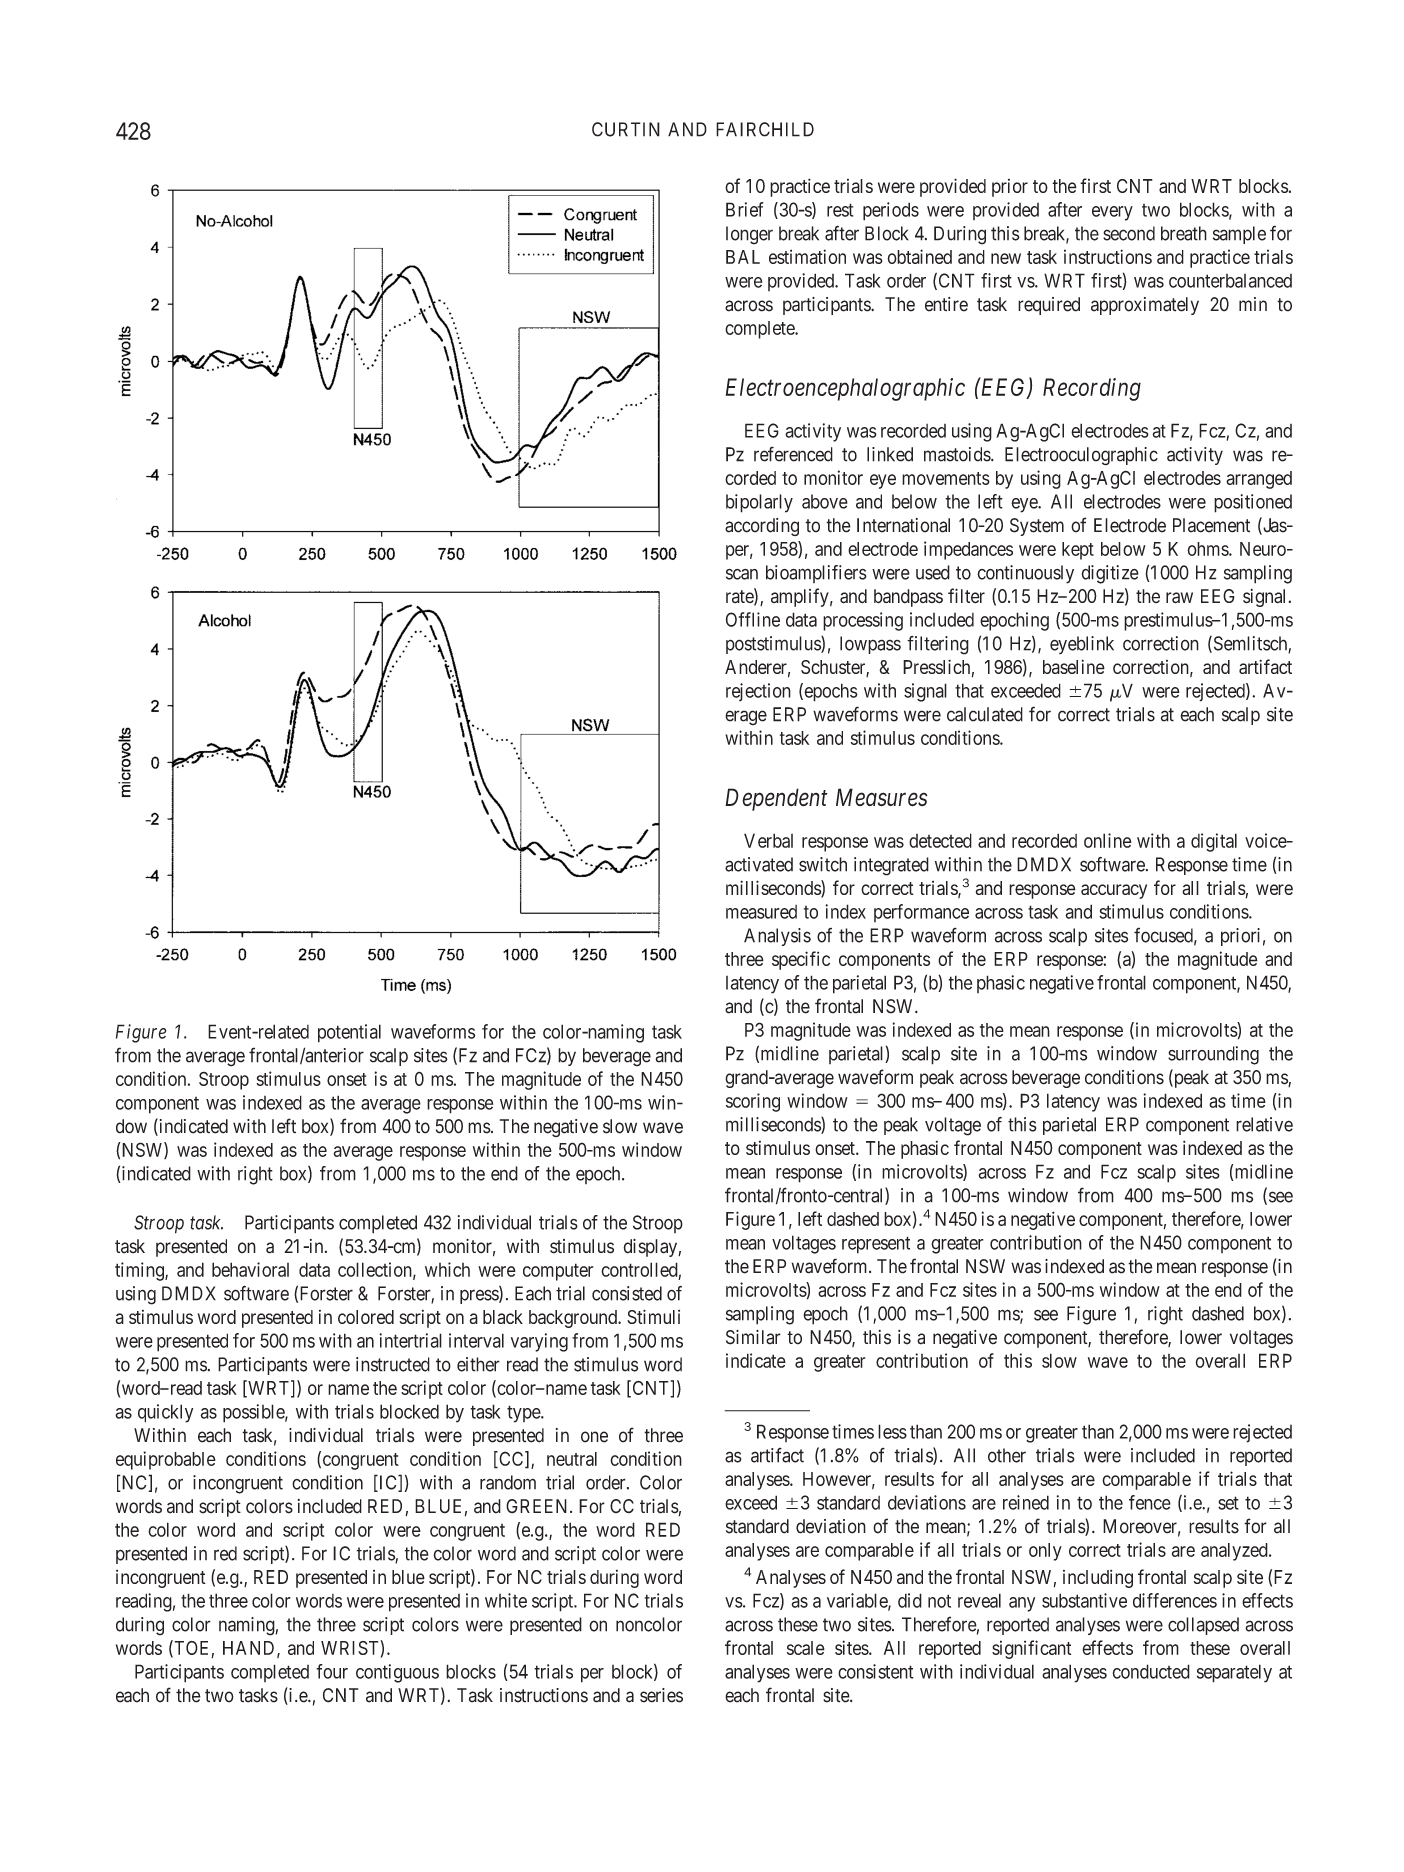  I want to click on rejection, so click(758, 692).
